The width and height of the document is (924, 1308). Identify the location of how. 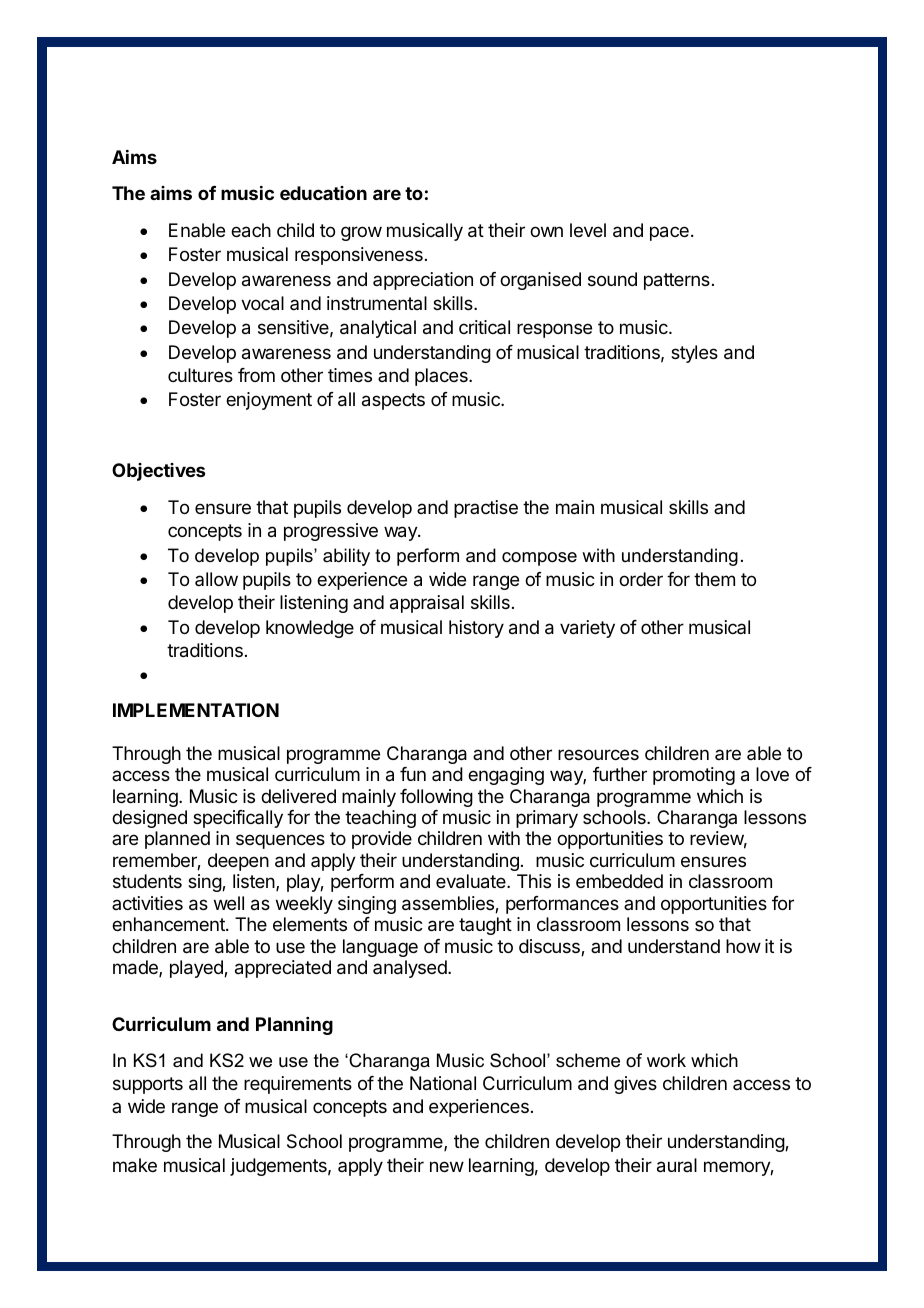
(743, 946).
